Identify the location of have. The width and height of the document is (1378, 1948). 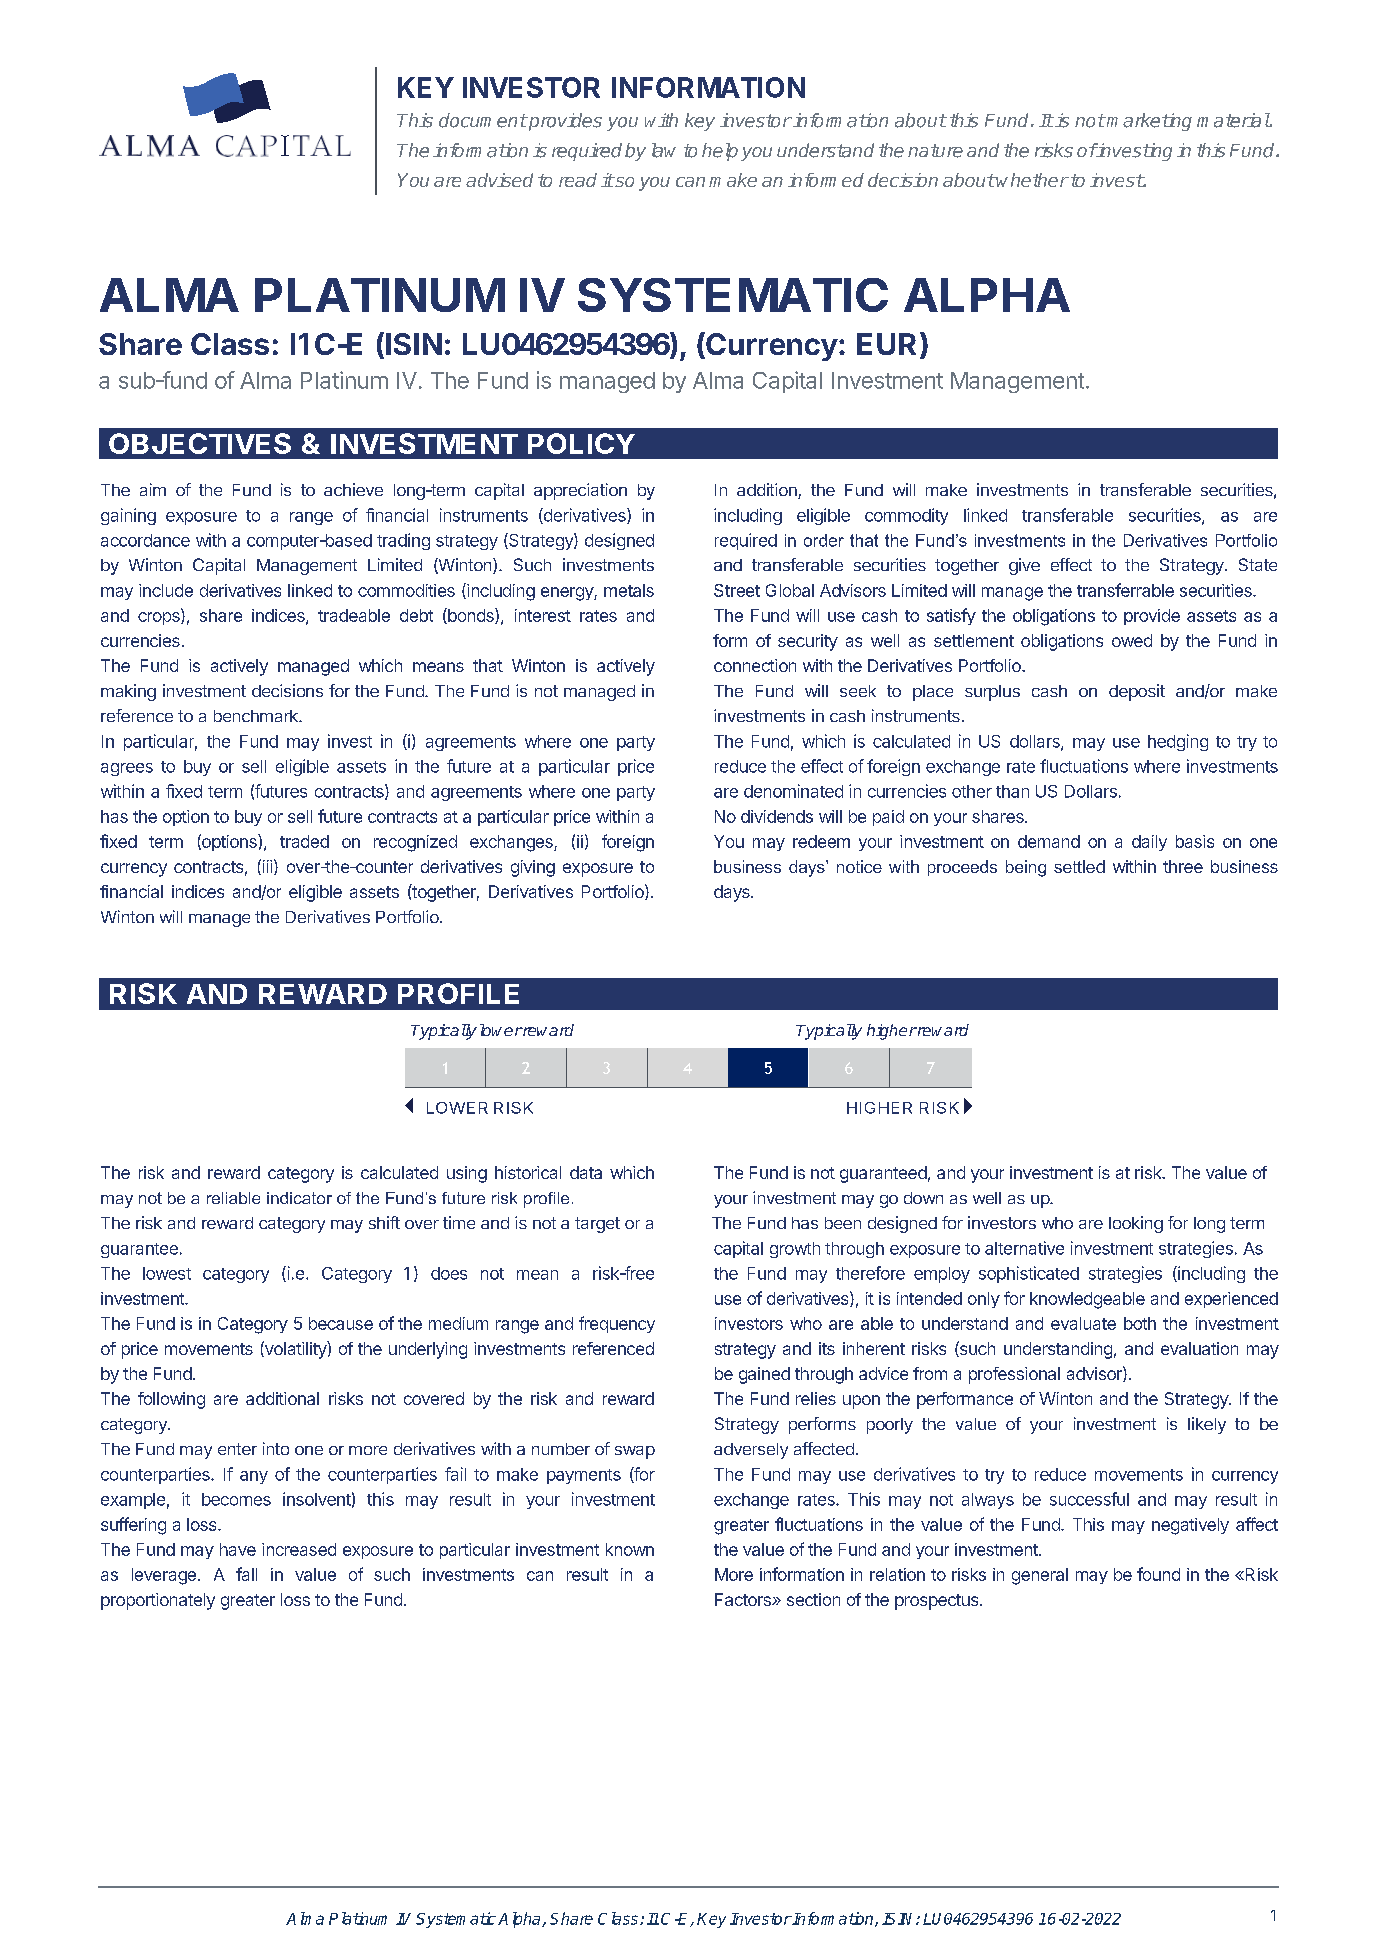
(238, 1549).
